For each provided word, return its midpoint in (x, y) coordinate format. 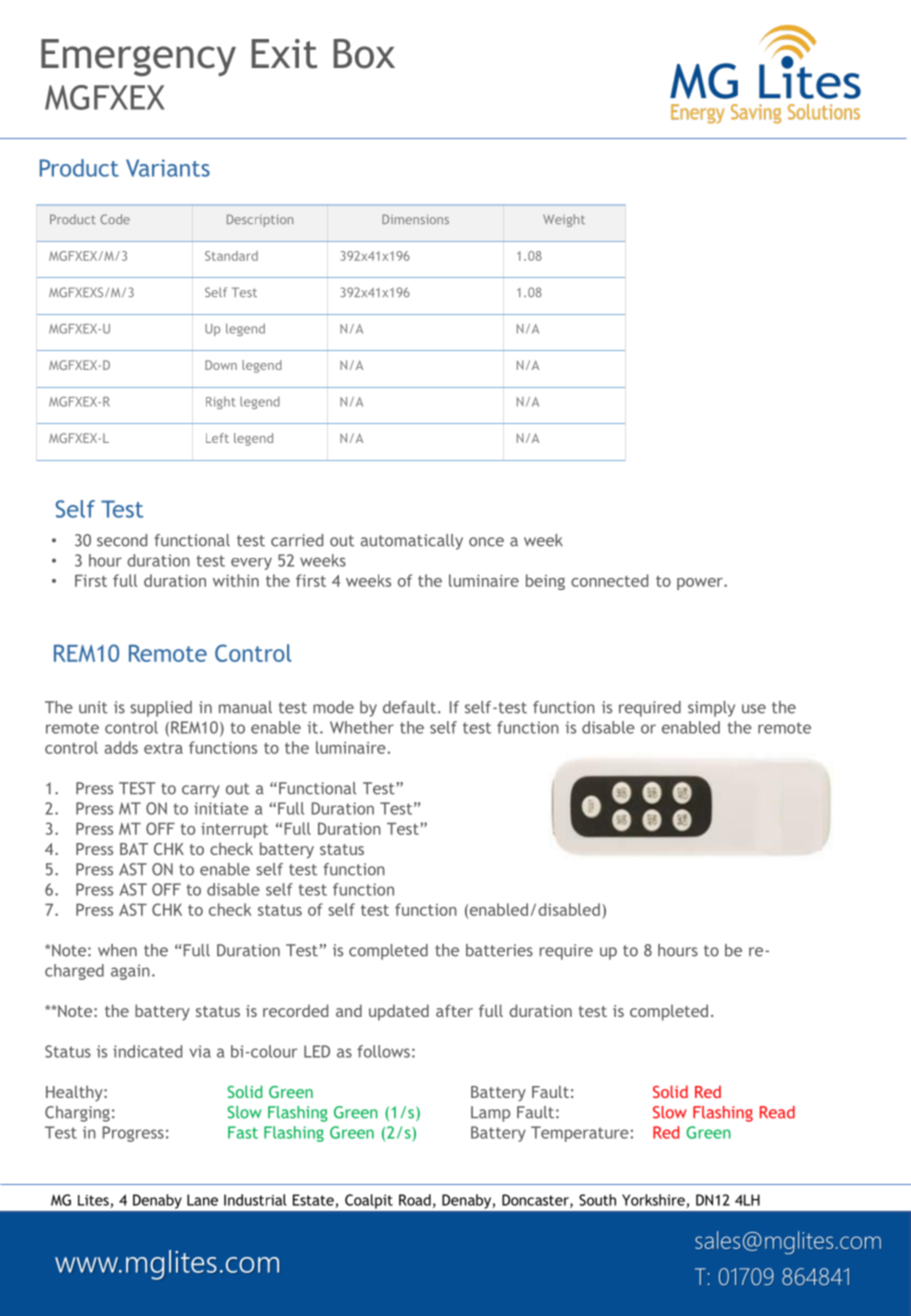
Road (415, 1200)
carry (201, 791)
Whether (362, 727)
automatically (411, 542)
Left (217, 438)
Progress (133, 1134)
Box (364, 54)
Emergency (138, 57)
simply (711, 709)
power (701, 584)
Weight (564, 220)
